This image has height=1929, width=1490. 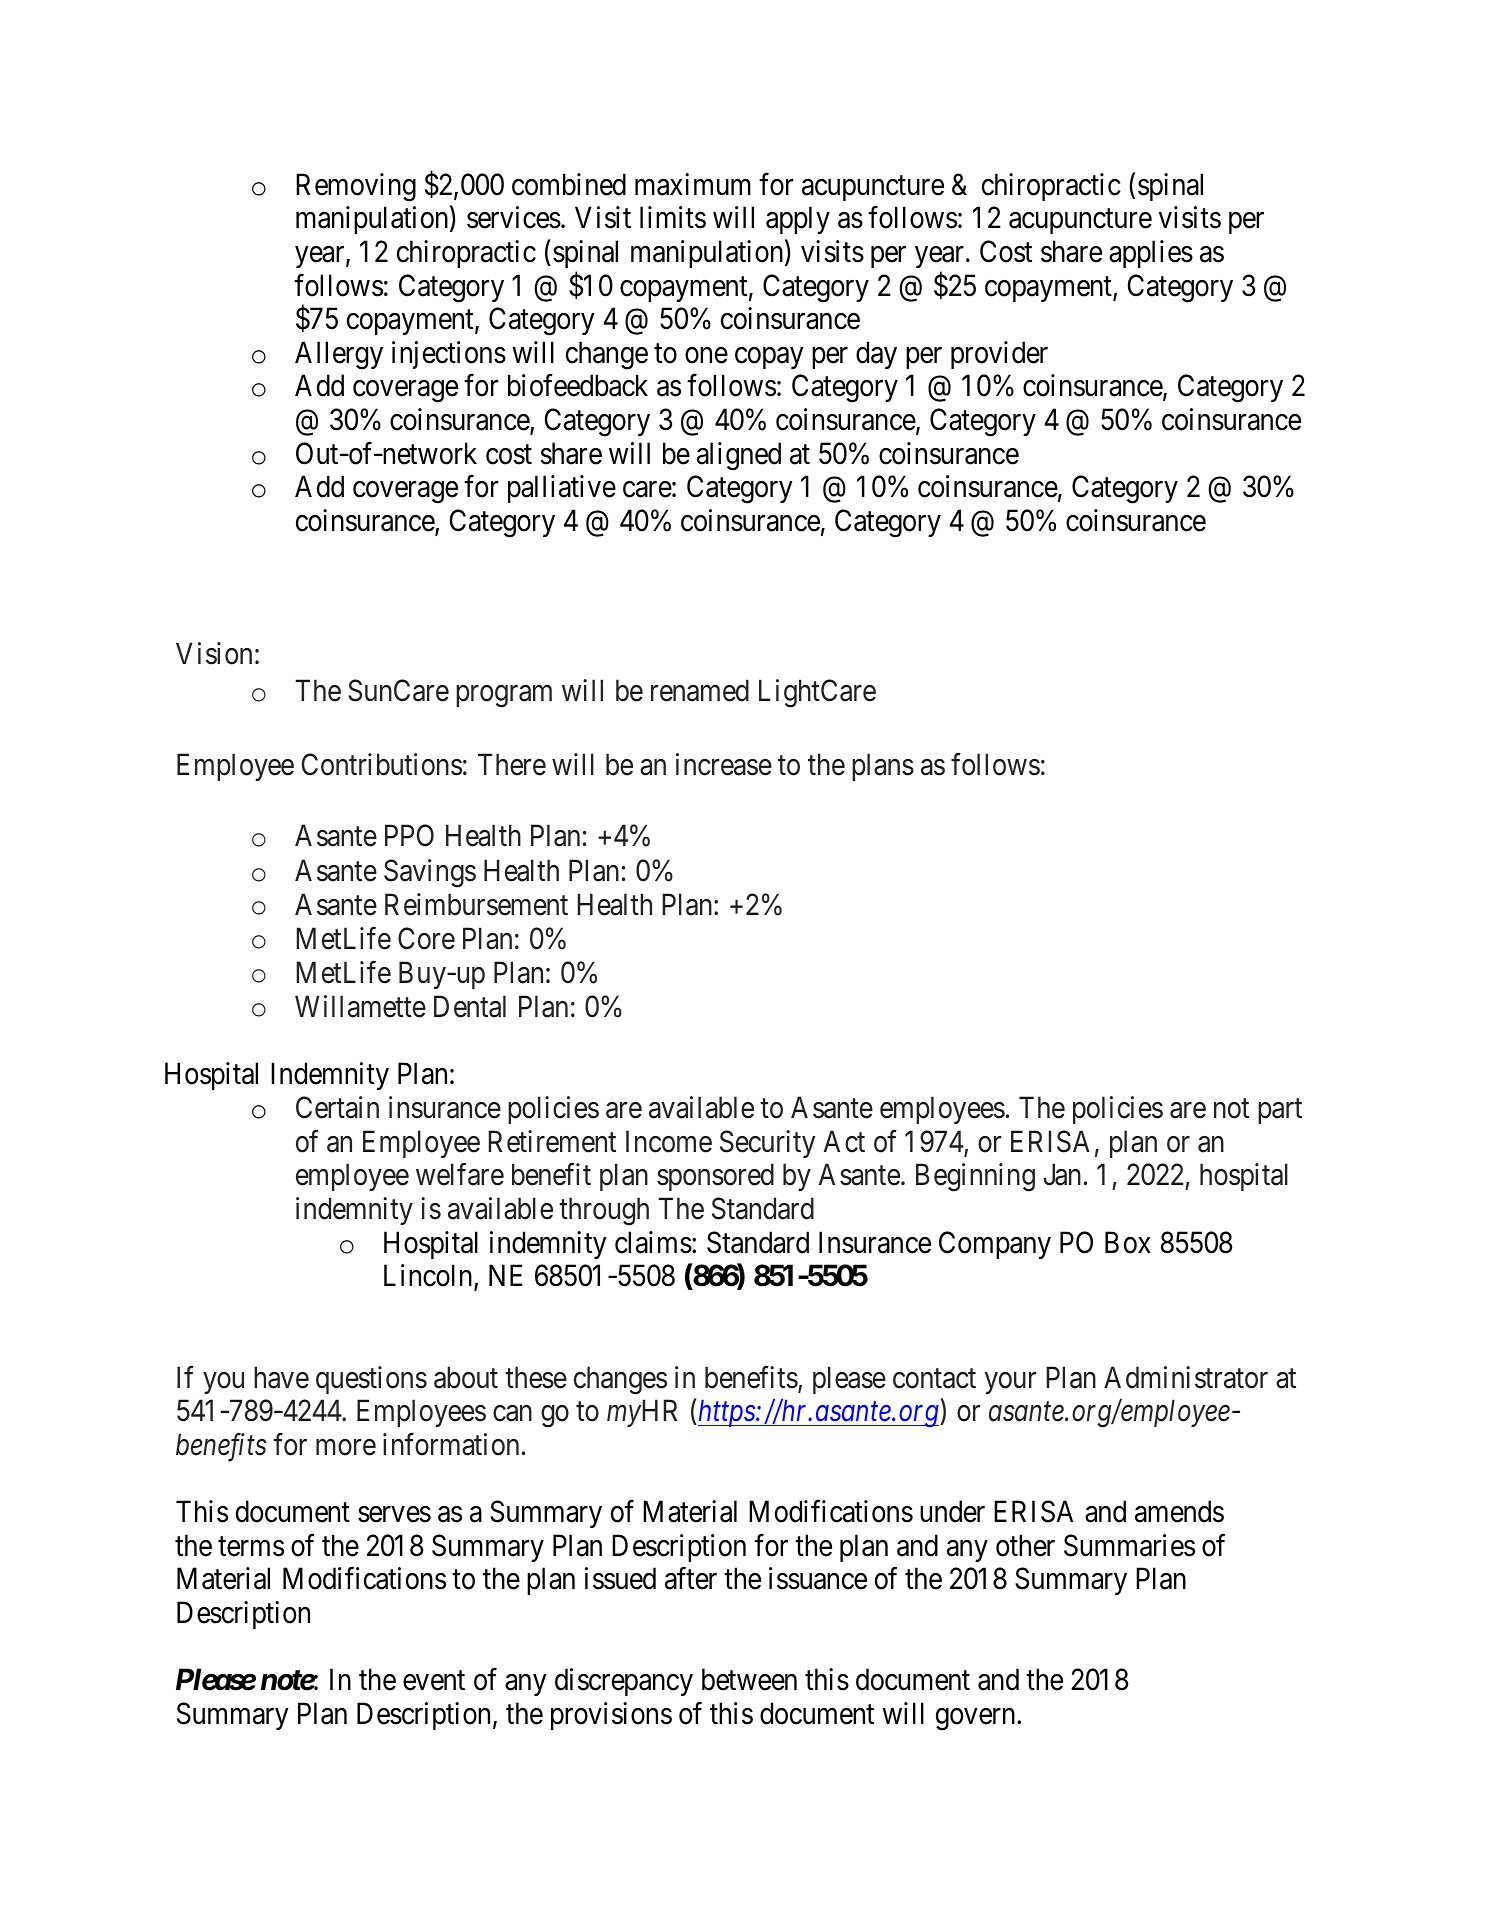 I want to click on Box, so click(x=1128, y=1242).
